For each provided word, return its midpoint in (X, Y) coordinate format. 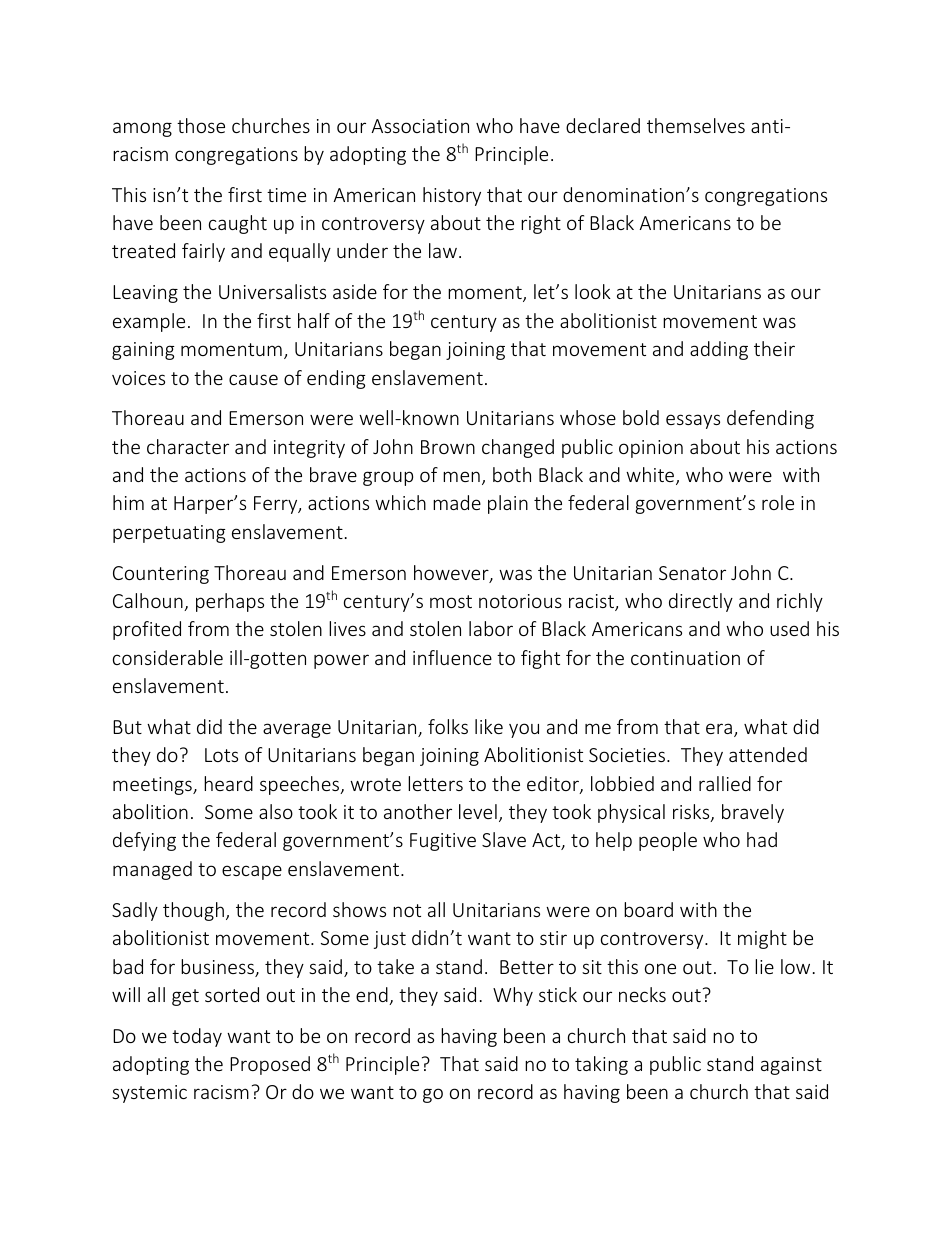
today (197, 1037)
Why (513, 996)
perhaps (230, 602)
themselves (696, 125)
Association (420, 126)
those (201, 125)
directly (701, 602)
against (791, 1066)
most (451, 601)
